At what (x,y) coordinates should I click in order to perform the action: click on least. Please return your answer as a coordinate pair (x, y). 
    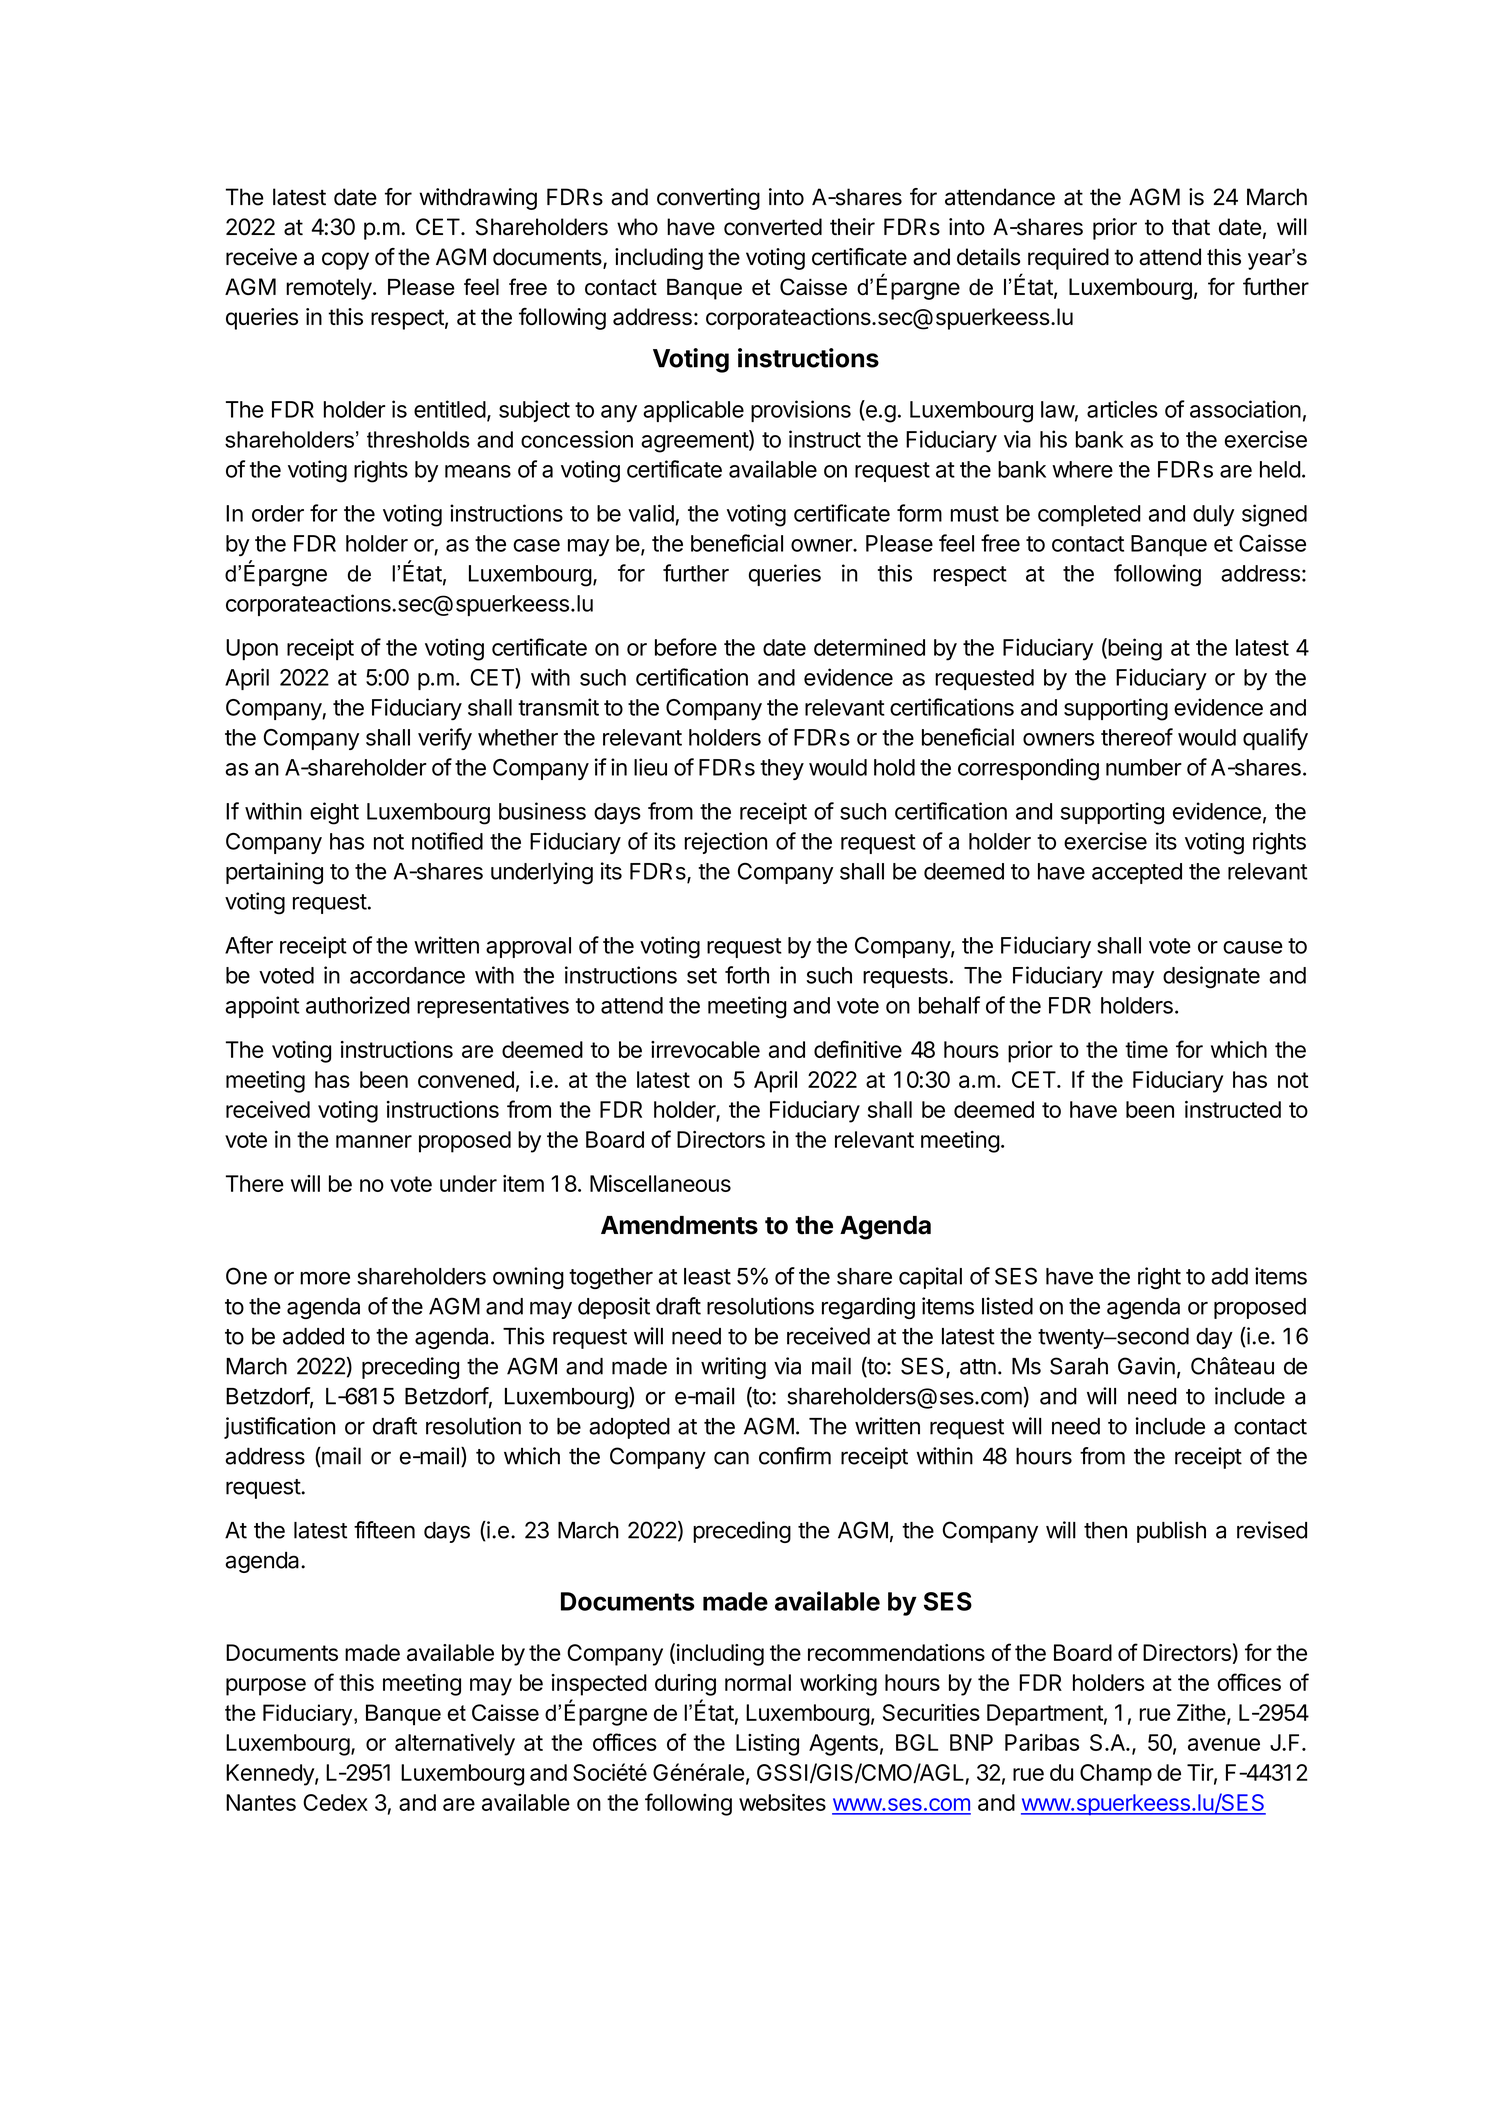
    Looking at the image, I should click on (707, 1276).
